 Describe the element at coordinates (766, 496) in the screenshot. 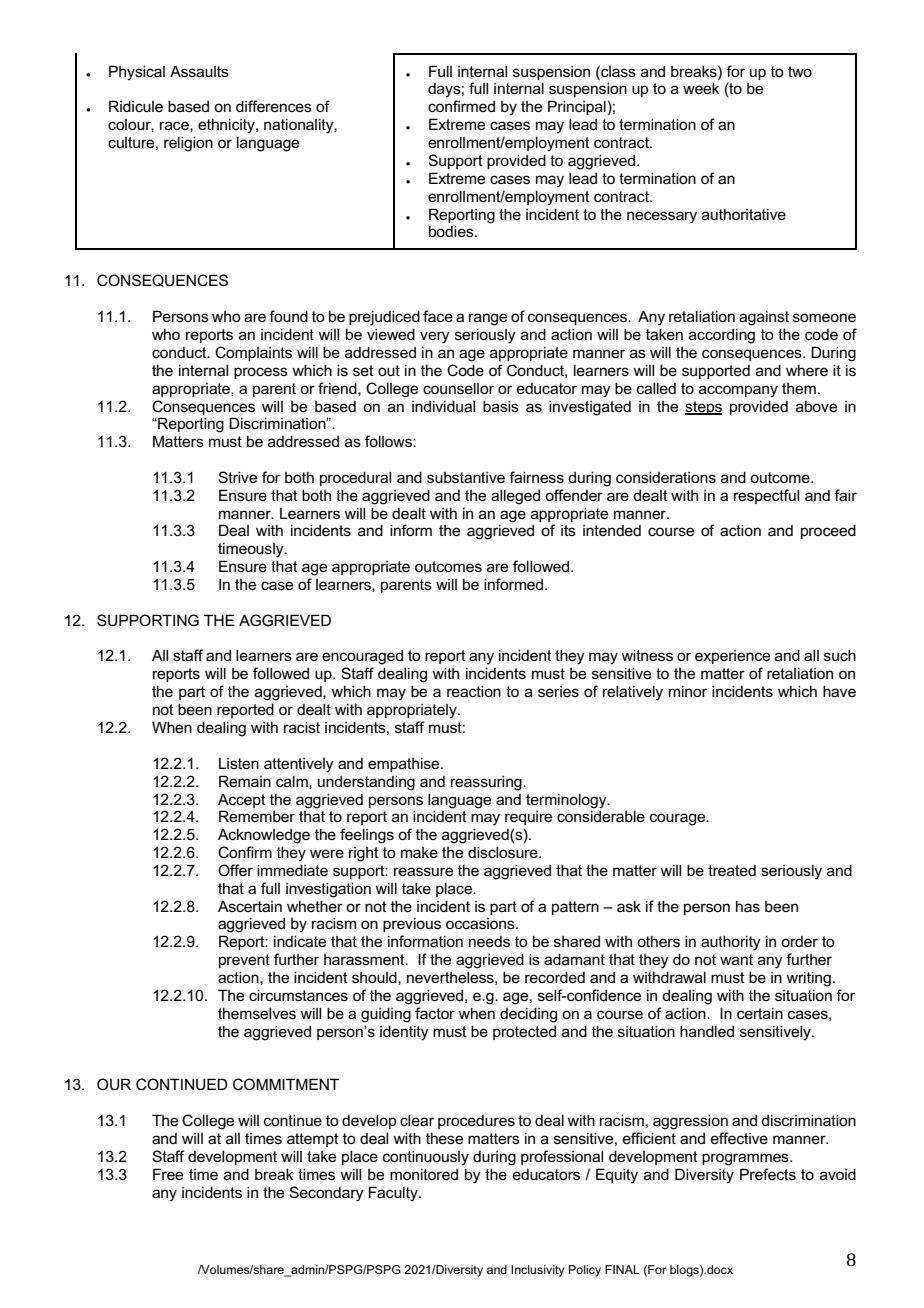

I see `respectful` at that location.
